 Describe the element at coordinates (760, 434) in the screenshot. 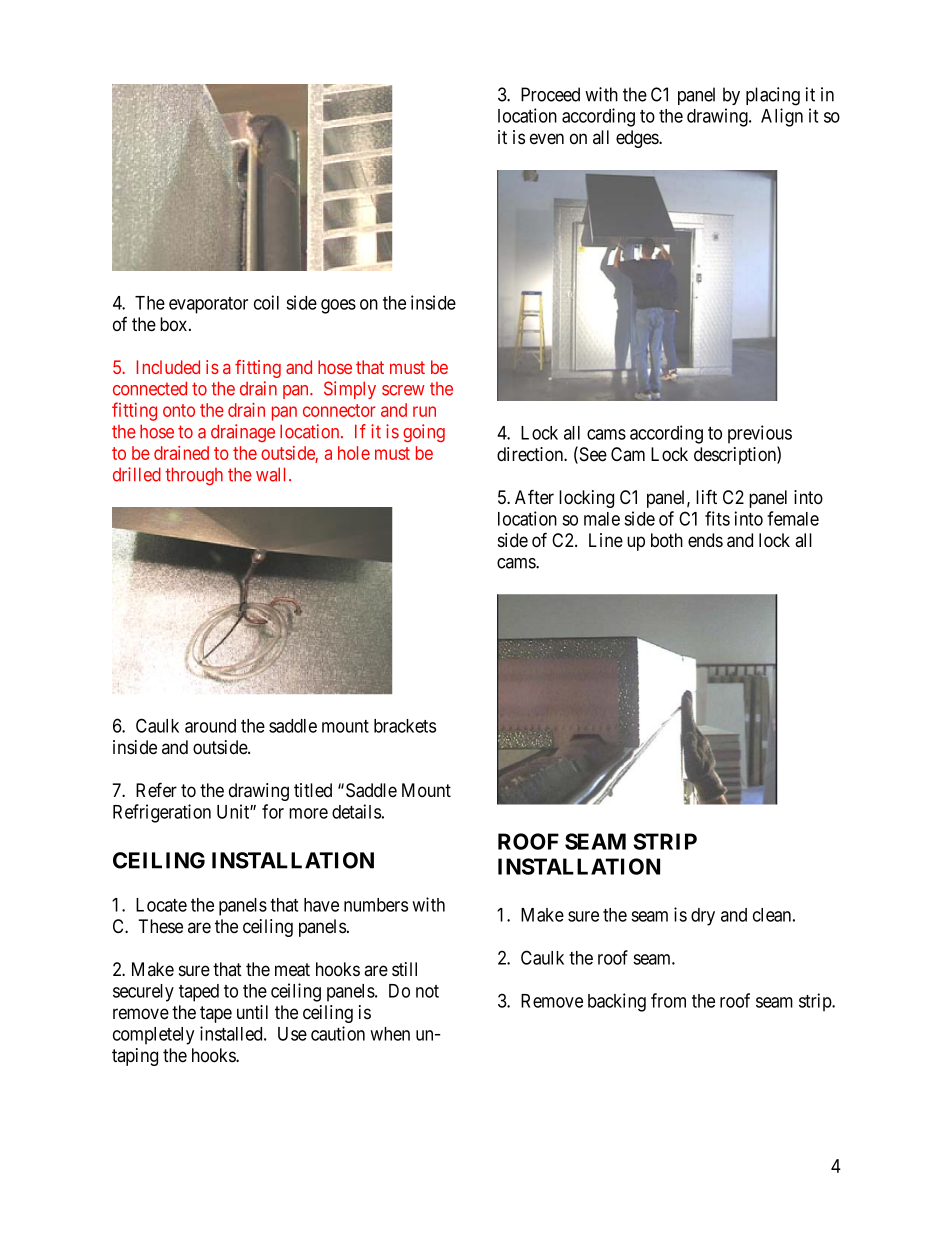

I see `previous` at that location.
